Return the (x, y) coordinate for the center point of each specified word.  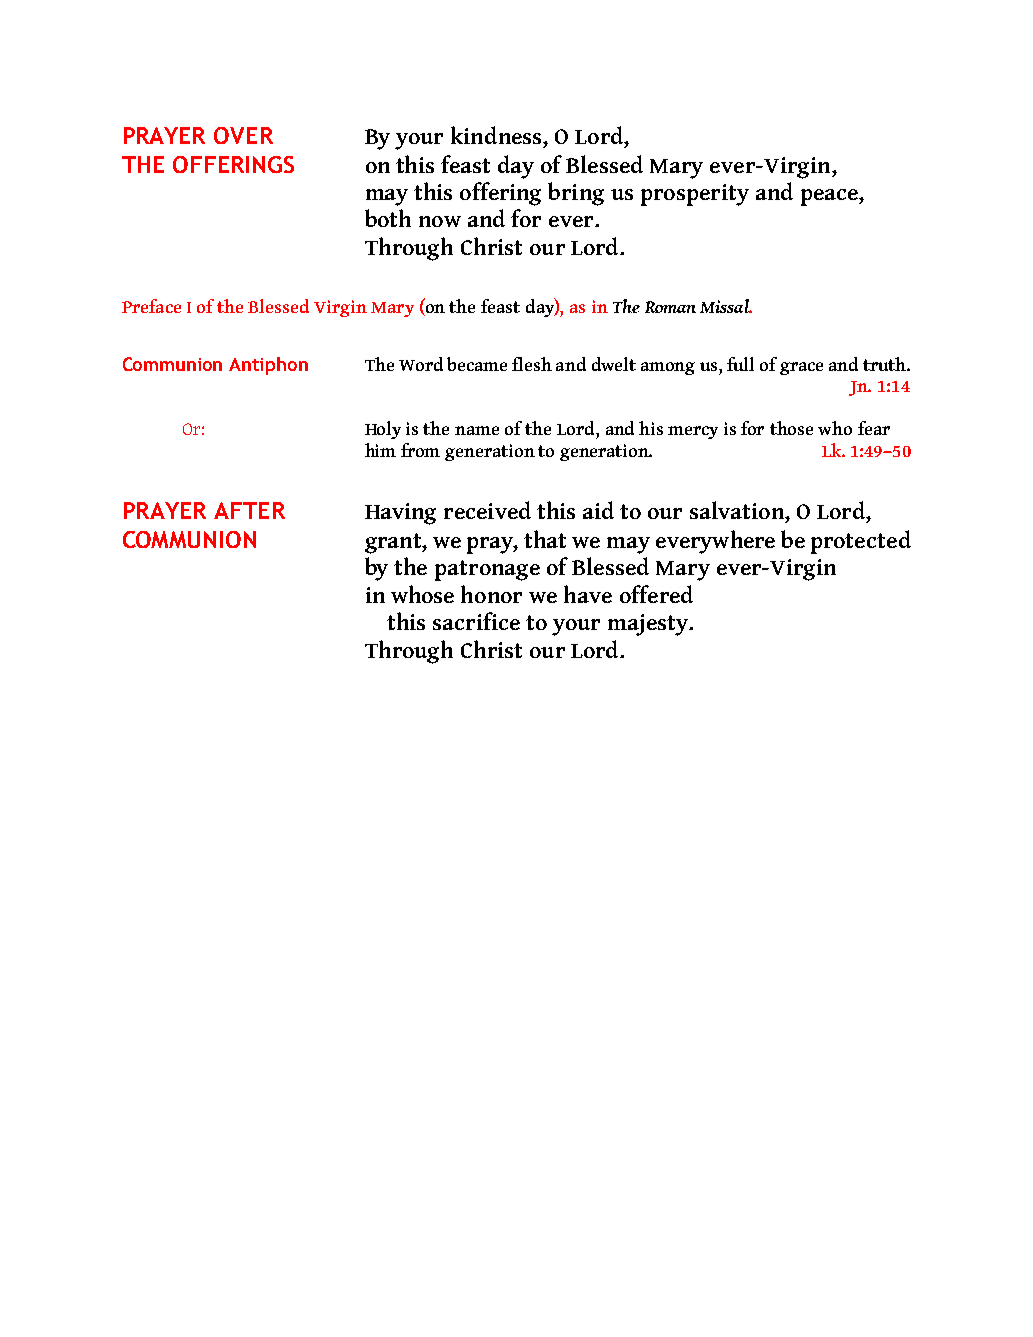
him (380, 450)
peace (830, 197)
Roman (670, 307)
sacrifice (476, 621)
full (740, 364)
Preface (151, 306)
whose (422, 594)
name (477, 430)
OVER (243, 135)
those (791, 428)
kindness (497, 135)
